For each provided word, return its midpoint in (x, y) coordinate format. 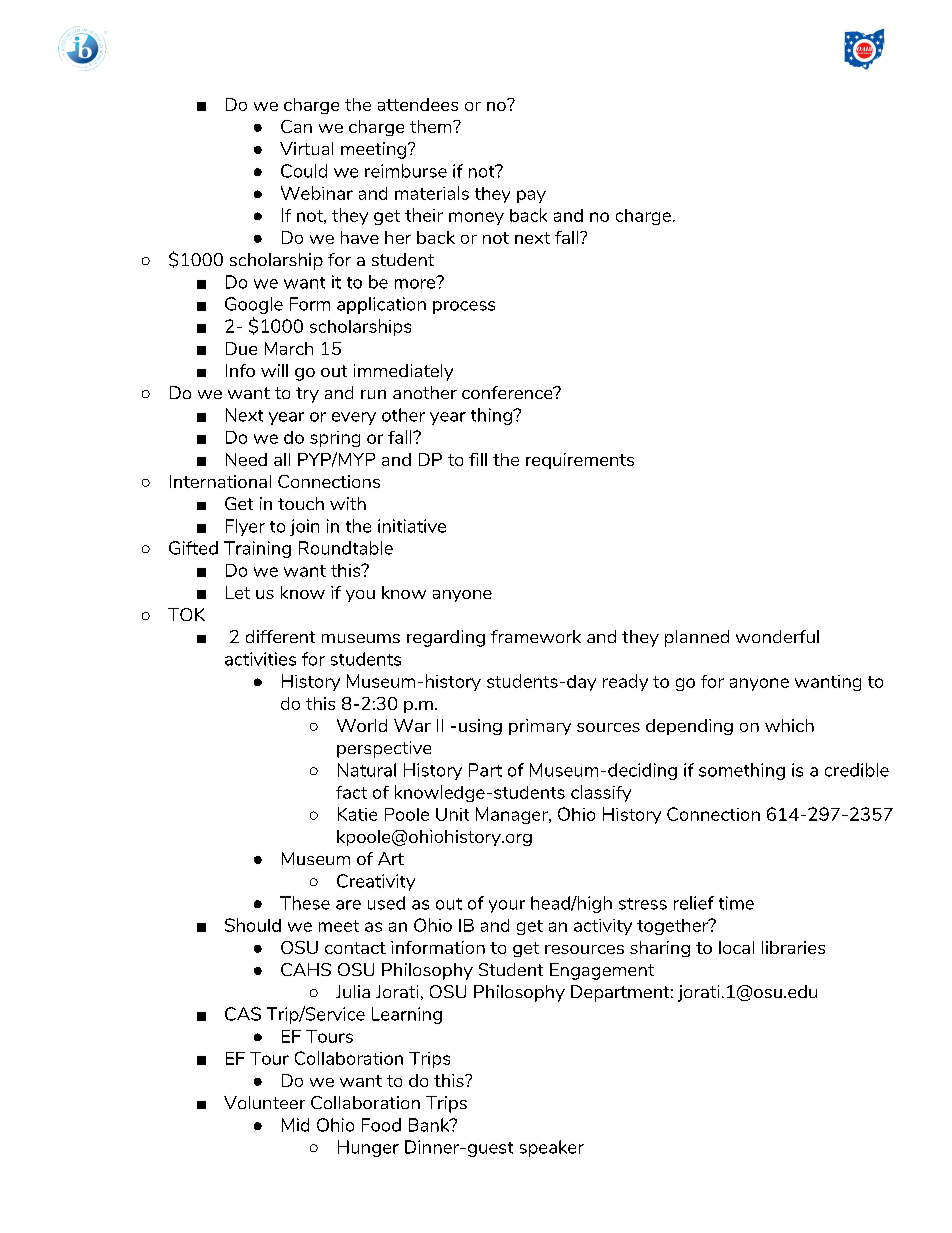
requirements (580, 461)
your (507, 906)
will (274, 370)
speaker (552, 1148)
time (736, 903)
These (305, 903)
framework (536, 636)
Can (296, 126)
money (476, 218)
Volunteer (264, 1102)
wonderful (777, 636)
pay (531, 196)
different (280, 636)
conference (508, 392)
